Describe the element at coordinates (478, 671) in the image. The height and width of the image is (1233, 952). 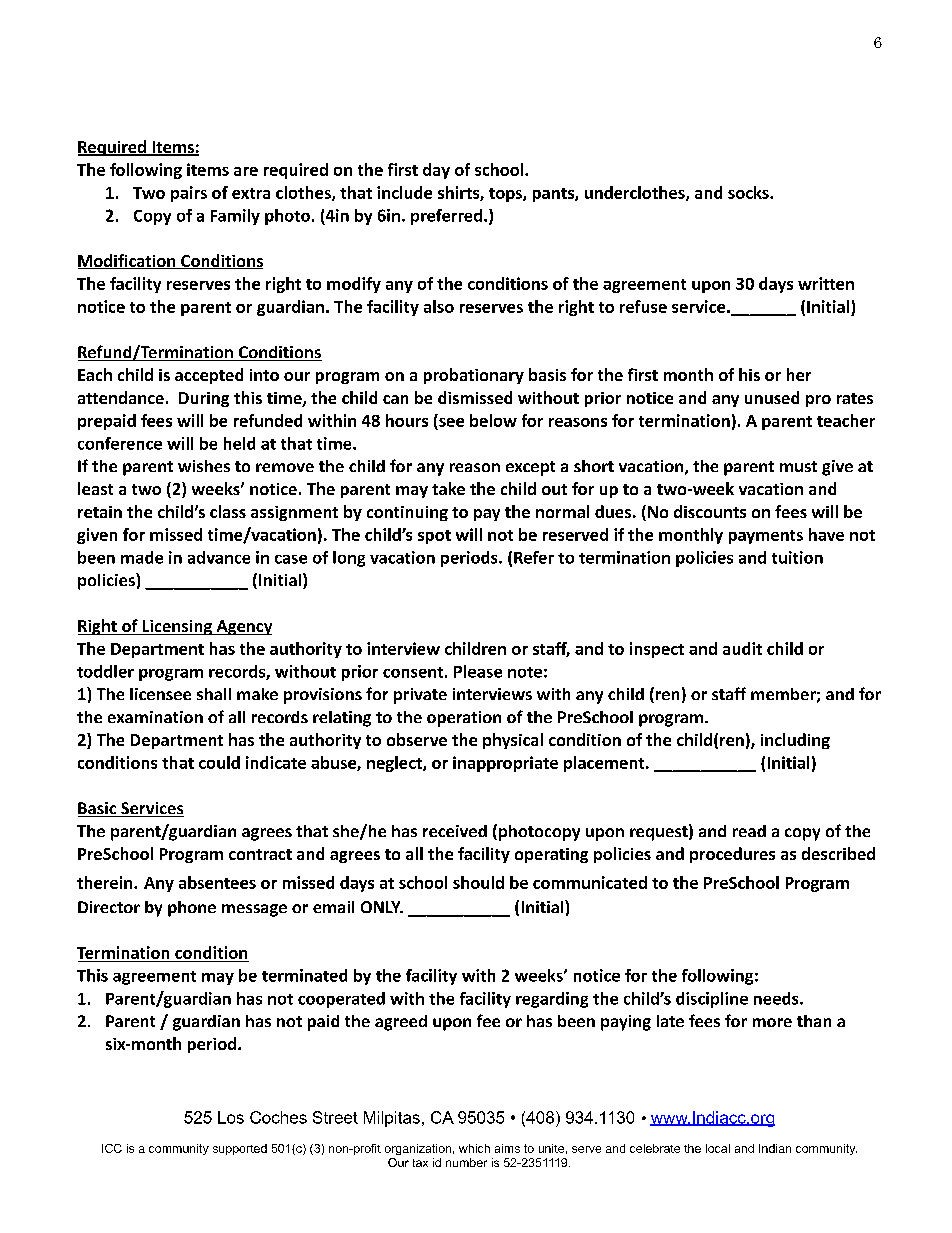
I see `Please` at that location.
